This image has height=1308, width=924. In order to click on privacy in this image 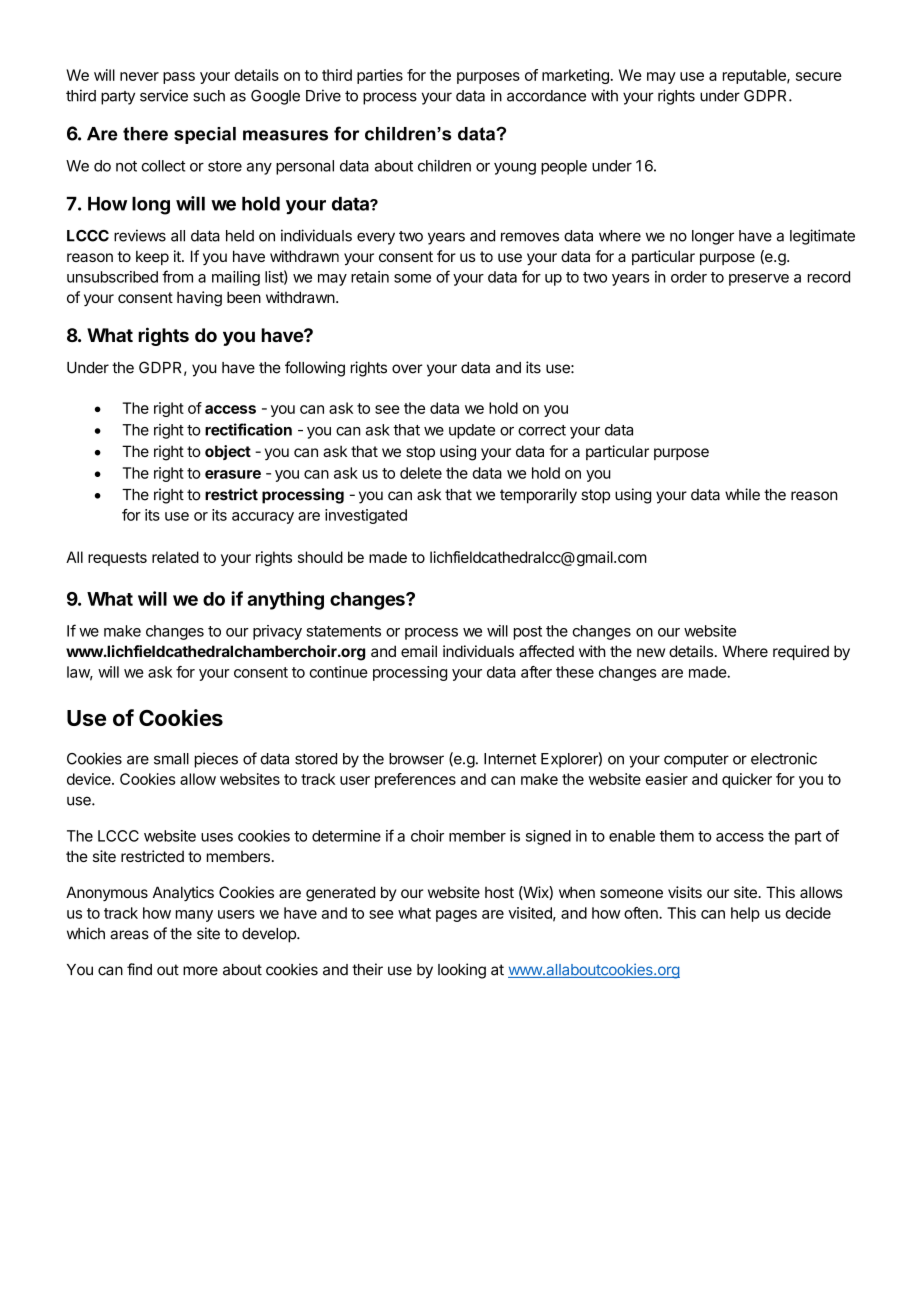, I will do `click(277, 632)`.
